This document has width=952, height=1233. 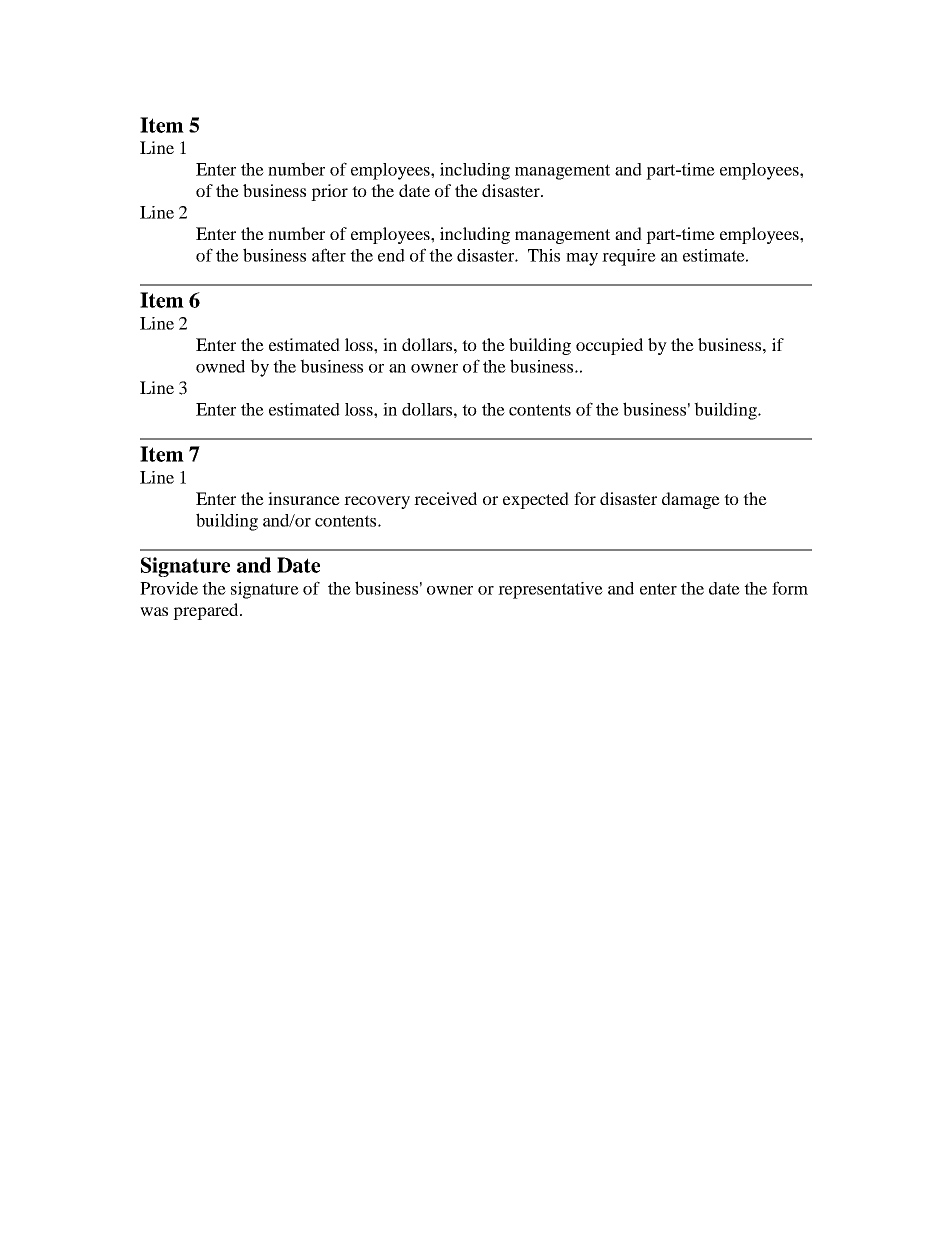 What do you see at coordinates (304, 498) in the document?
I see `insurance` at bounding box center [304, 498].
